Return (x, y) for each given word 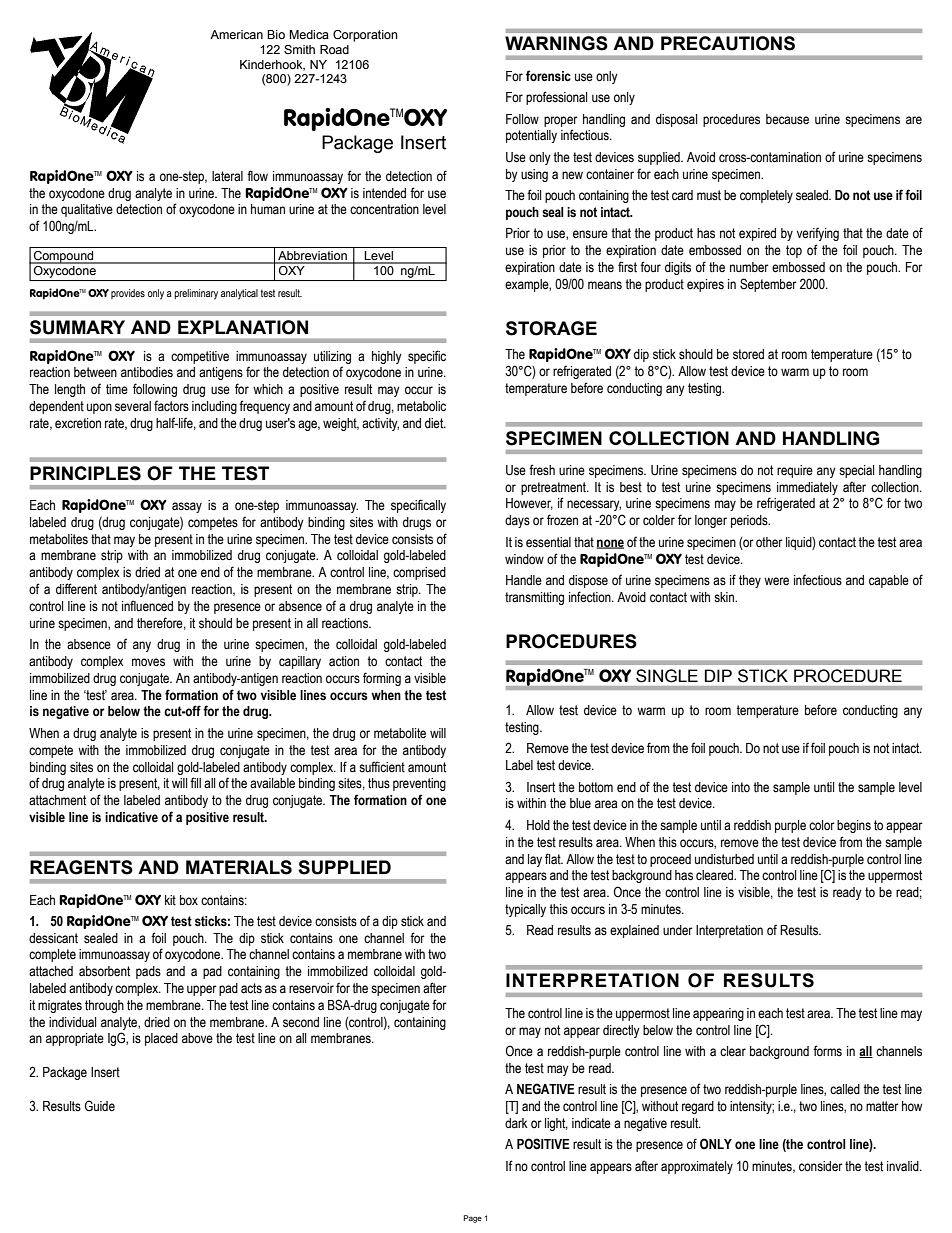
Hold (538, 825)
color (822, 825)
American (236, 34)
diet (435, 423)
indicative (131, 817)
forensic (548, 76)
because (787, 119)
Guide (100, 1106)
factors (171, 406)
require (795, 471)
